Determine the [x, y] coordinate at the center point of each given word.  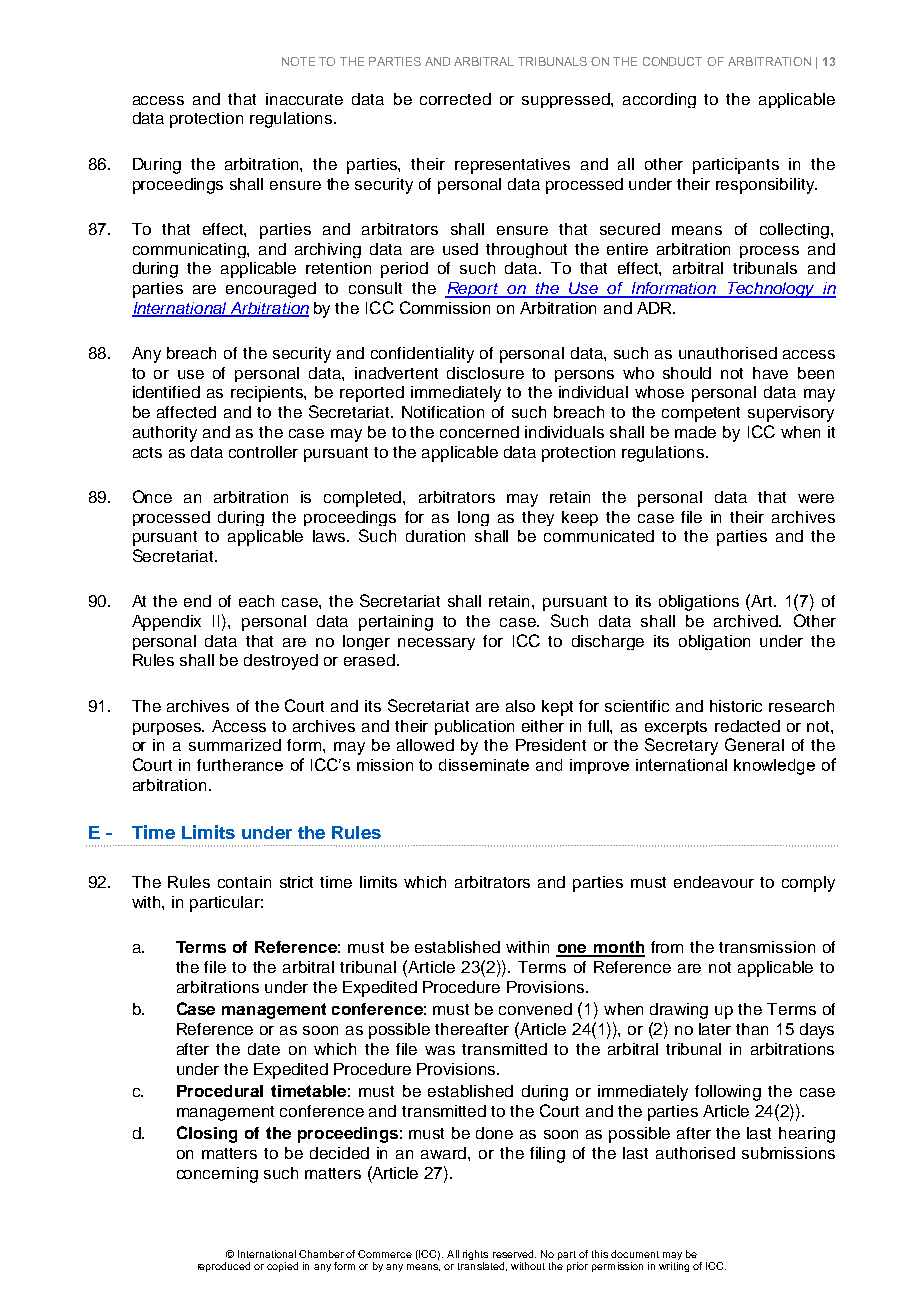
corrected [455, 99]
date [264, 1049]
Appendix [166, 623]
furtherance [240, 765]
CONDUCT [672, 61]
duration [435, 536]
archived [747, 621]
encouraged [271, 290]
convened [535, 1009]
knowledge [774, 767]
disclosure [485, 373]
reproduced [224, 1267]
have [770, 373]
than [752, 1029]
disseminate [484, 765]
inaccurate [304, 99]
